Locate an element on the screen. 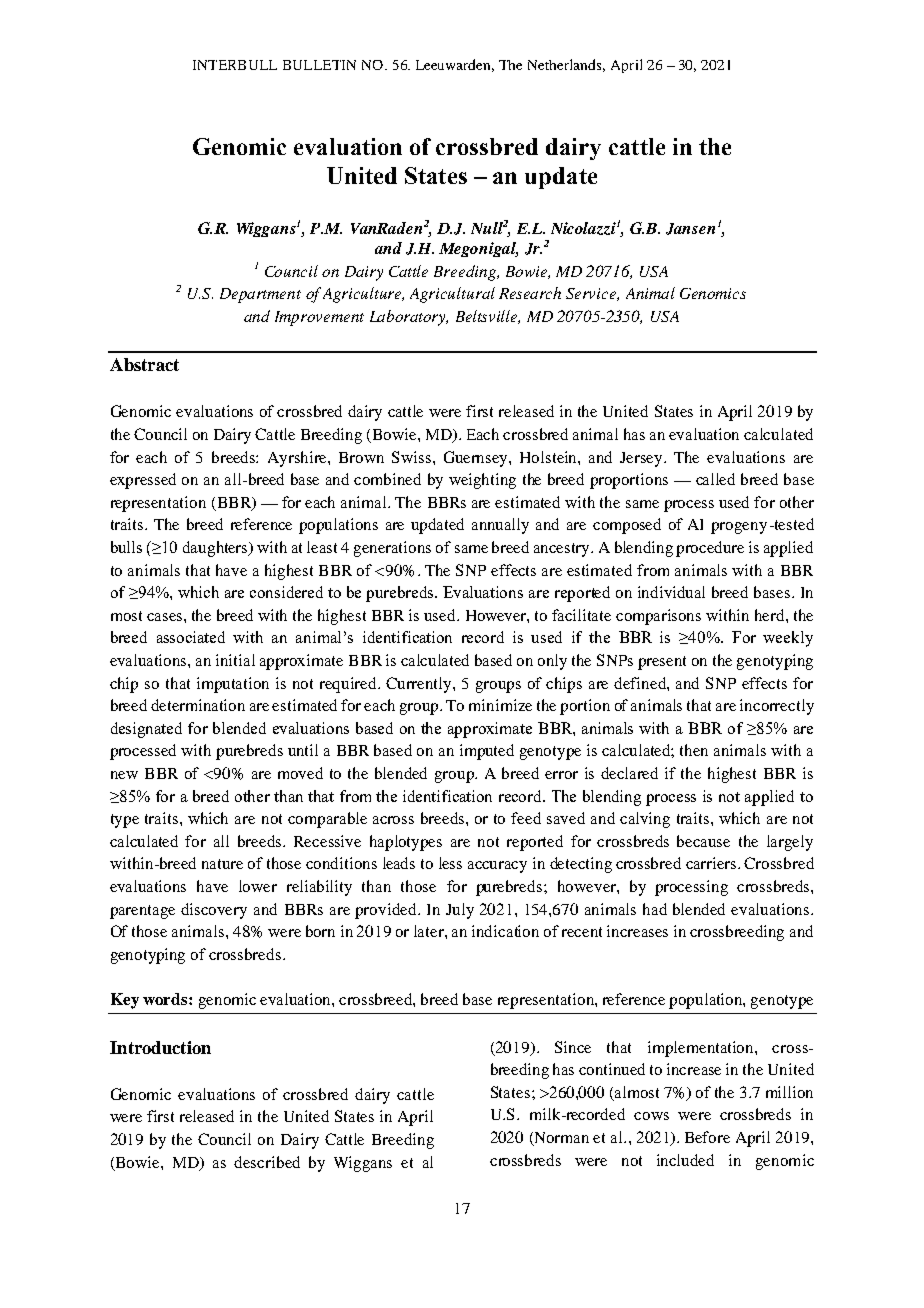 This screenshot has height=1308, width=924. Swiss is located at coordinates (413, 457).
